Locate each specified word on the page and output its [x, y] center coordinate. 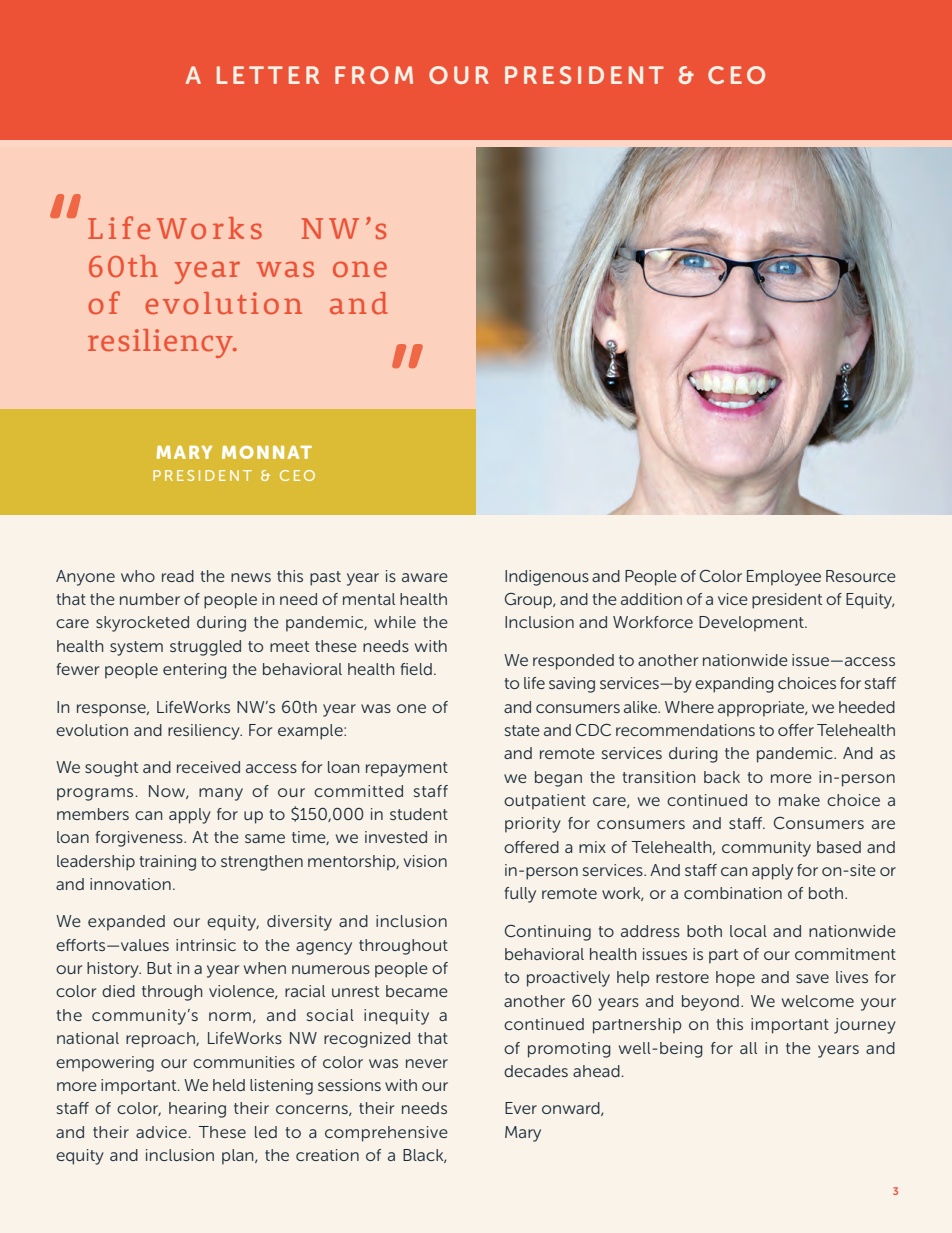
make [799, 800]
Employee [784, 578]
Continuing [548, 933]
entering [195, 671]
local [748, 931]
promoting [569, 1050]
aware [425, 577]
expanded [126, 923]
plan [239, 1157]
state [522, 730]
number [150, 599]
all [748, 1048]
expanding [734, 685]
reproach [161, 1040]
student [419, 814]
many [221, 794]
